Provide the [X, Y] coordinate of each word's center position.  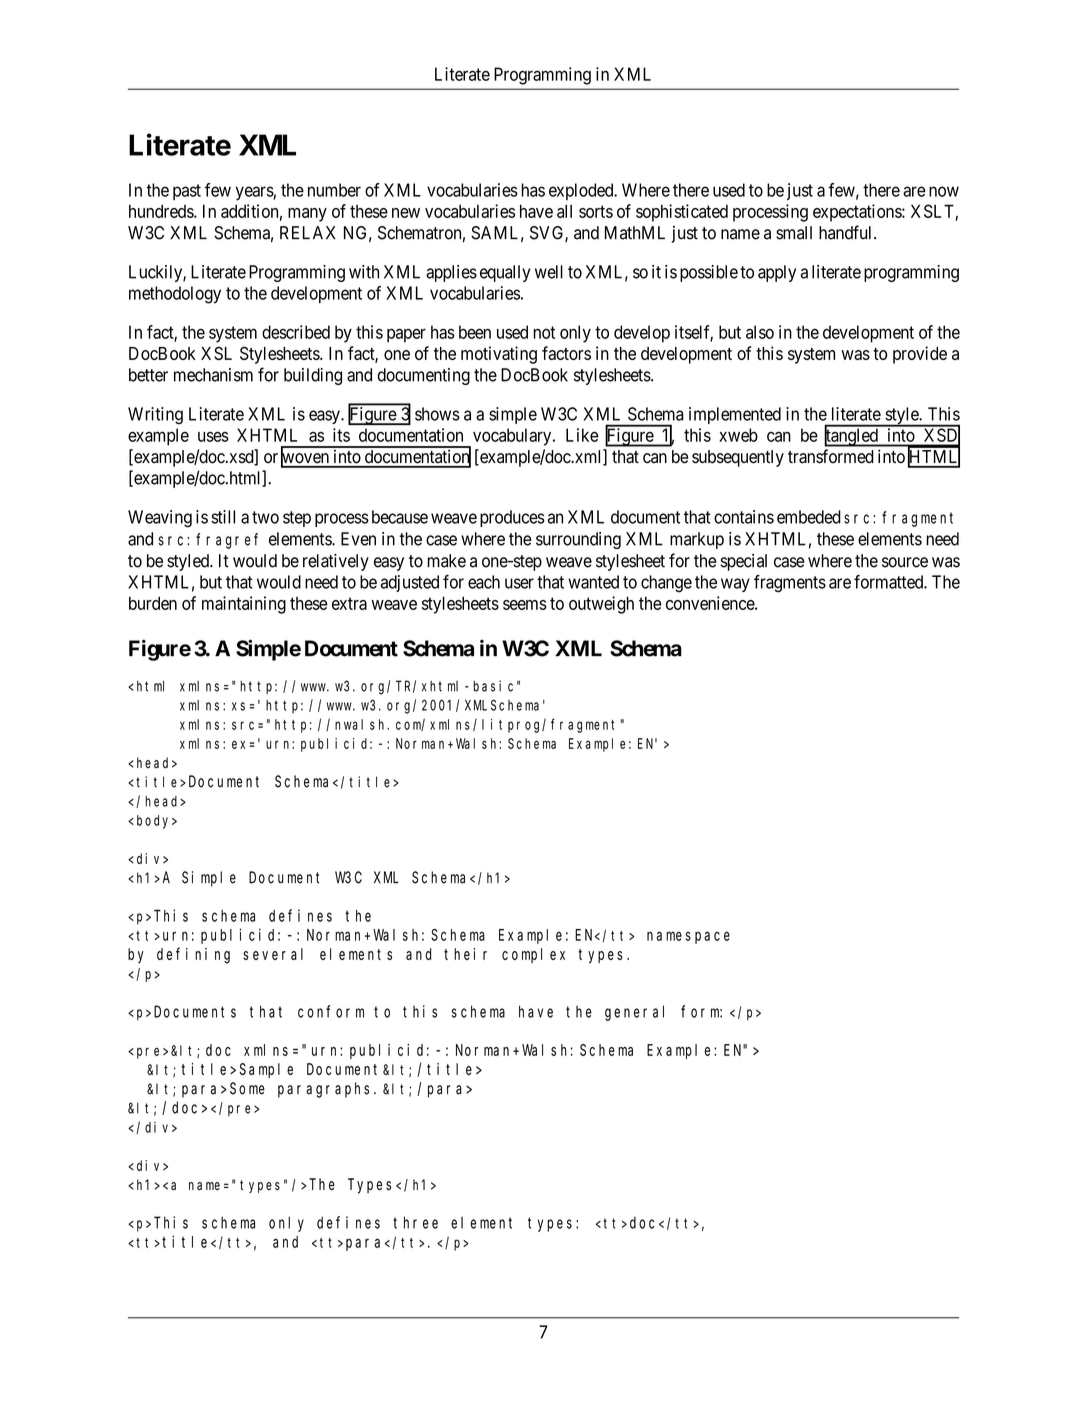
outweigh [601, 605]
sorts [596, 211]
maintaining [244, 605]
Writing [155, 416]
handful [847, 232]
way [735, 585]
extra [349, 603]
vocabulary [513, 437]
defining [193, 955]
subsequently [738, 458]
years [255, 193]
